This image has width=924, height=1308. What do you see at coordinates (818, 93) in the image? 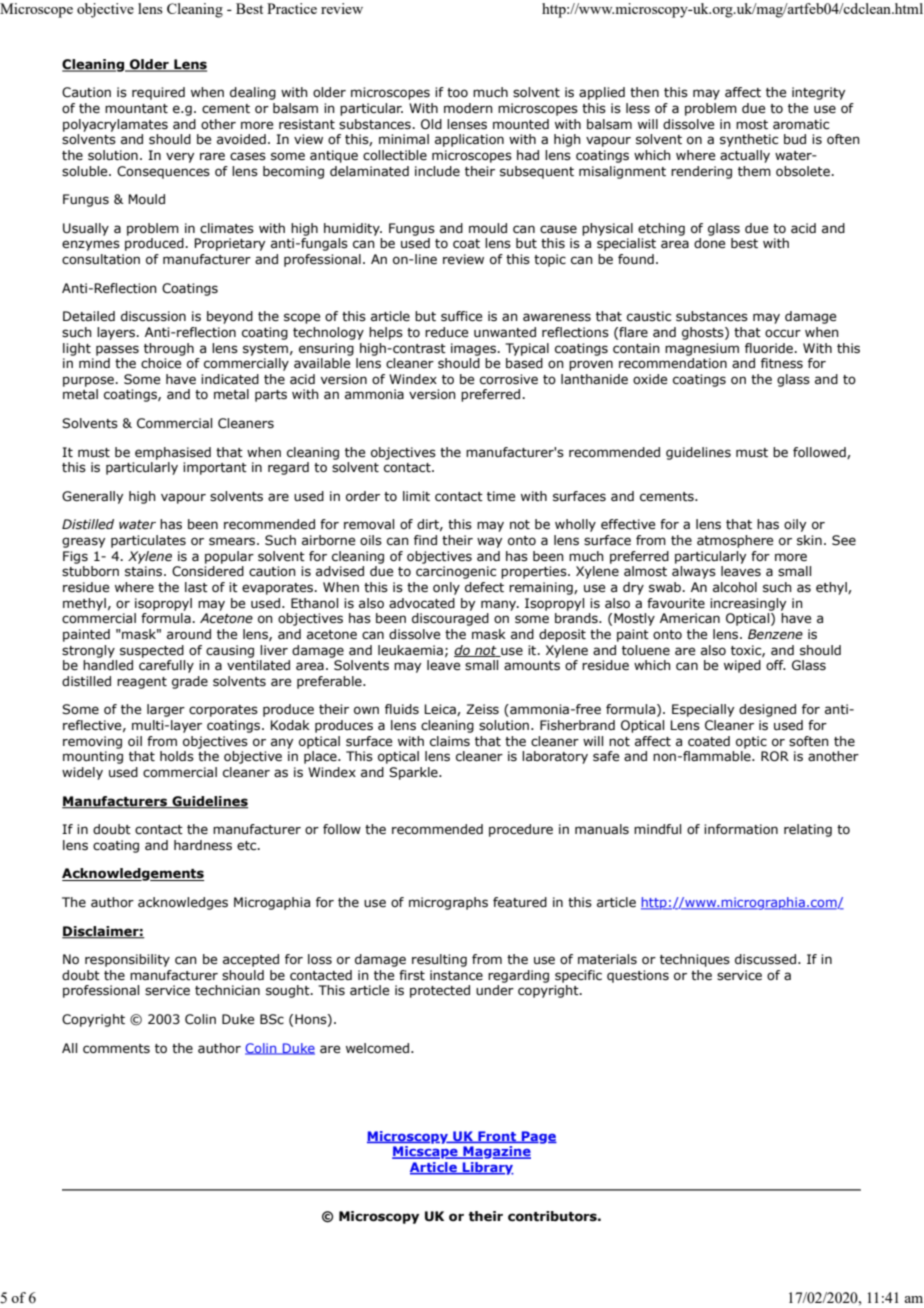
I see `integrity` at bounding box center [818, 93].
